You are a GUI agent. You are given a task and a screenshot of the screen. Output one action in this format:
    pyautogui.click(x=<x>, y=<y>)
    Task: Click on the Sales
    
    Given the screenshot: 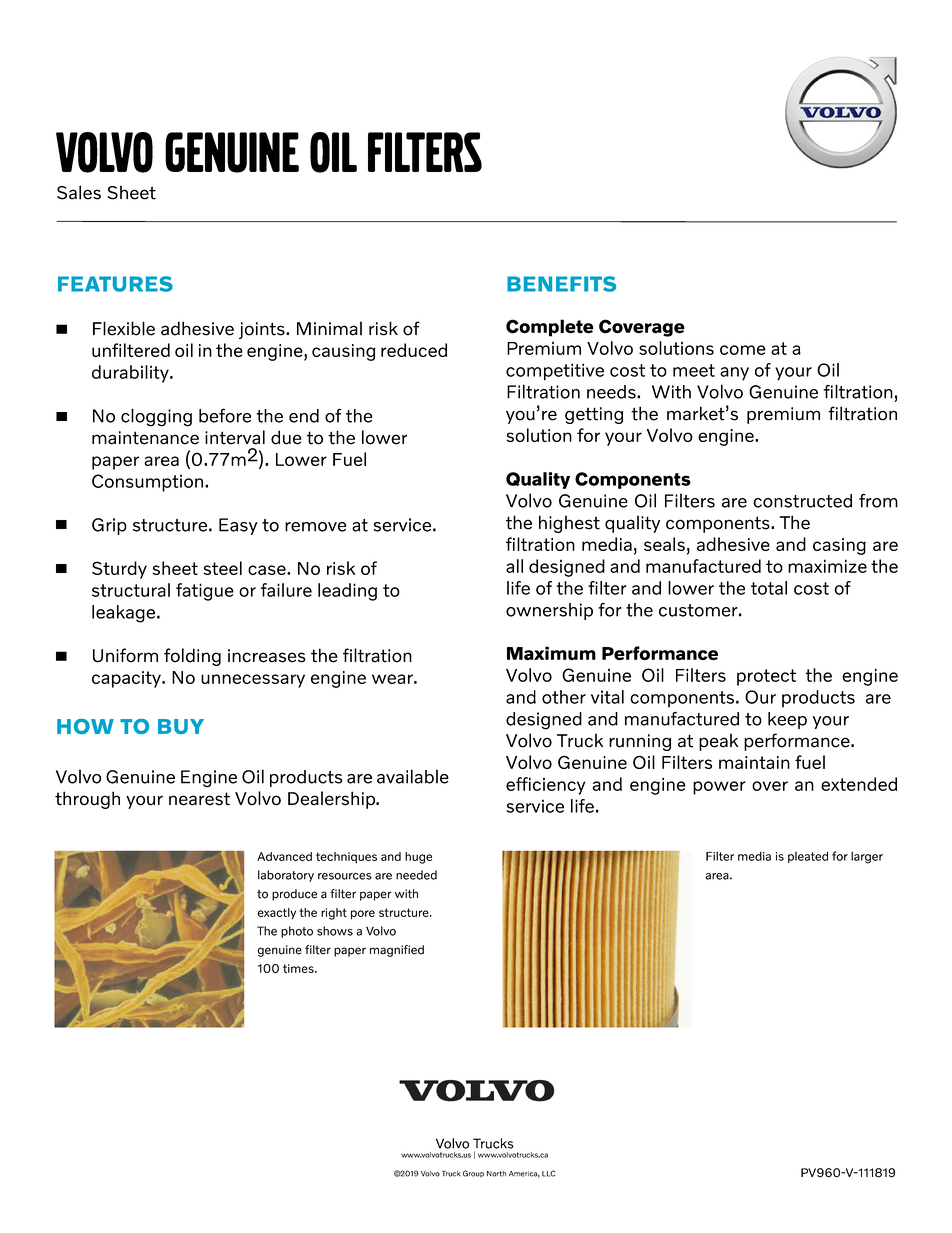 What is the action you would take?
    pyautogui.click(x=79, y=192)
